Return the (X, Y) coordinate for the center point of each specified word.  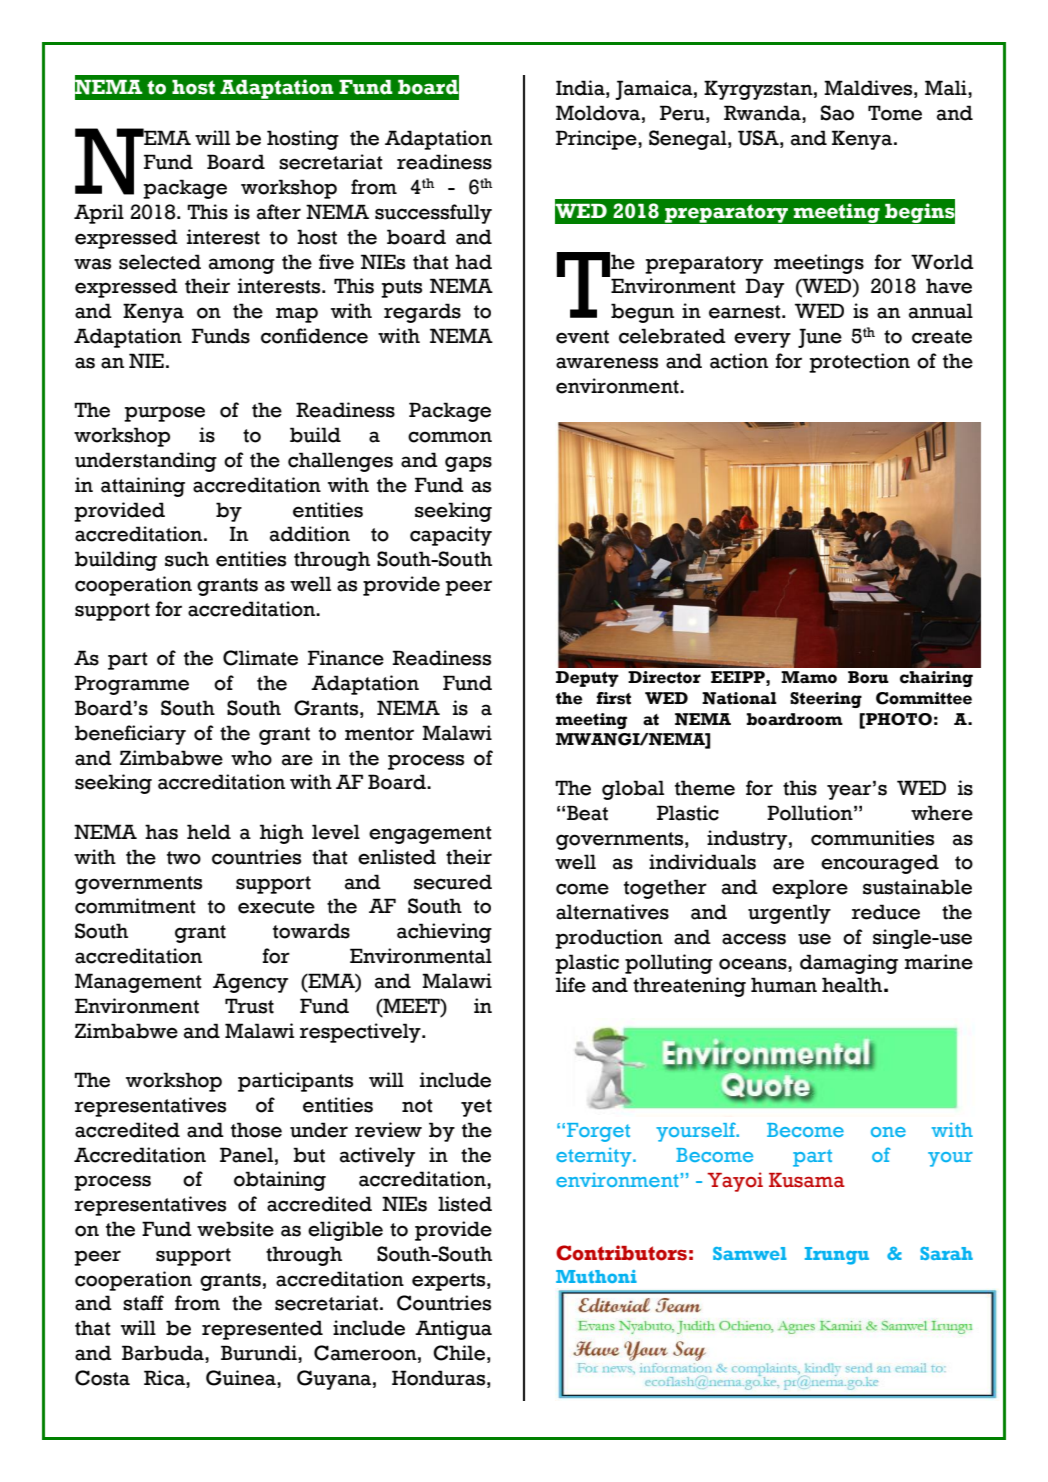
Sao (837, 113)
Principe (597, 140)
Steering (826, 700)
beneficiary (130, 735)
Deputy (587, 679)
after (279, 212)
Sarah (946, 1253)
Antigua (453, 1330)
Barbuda (164, 1354)
